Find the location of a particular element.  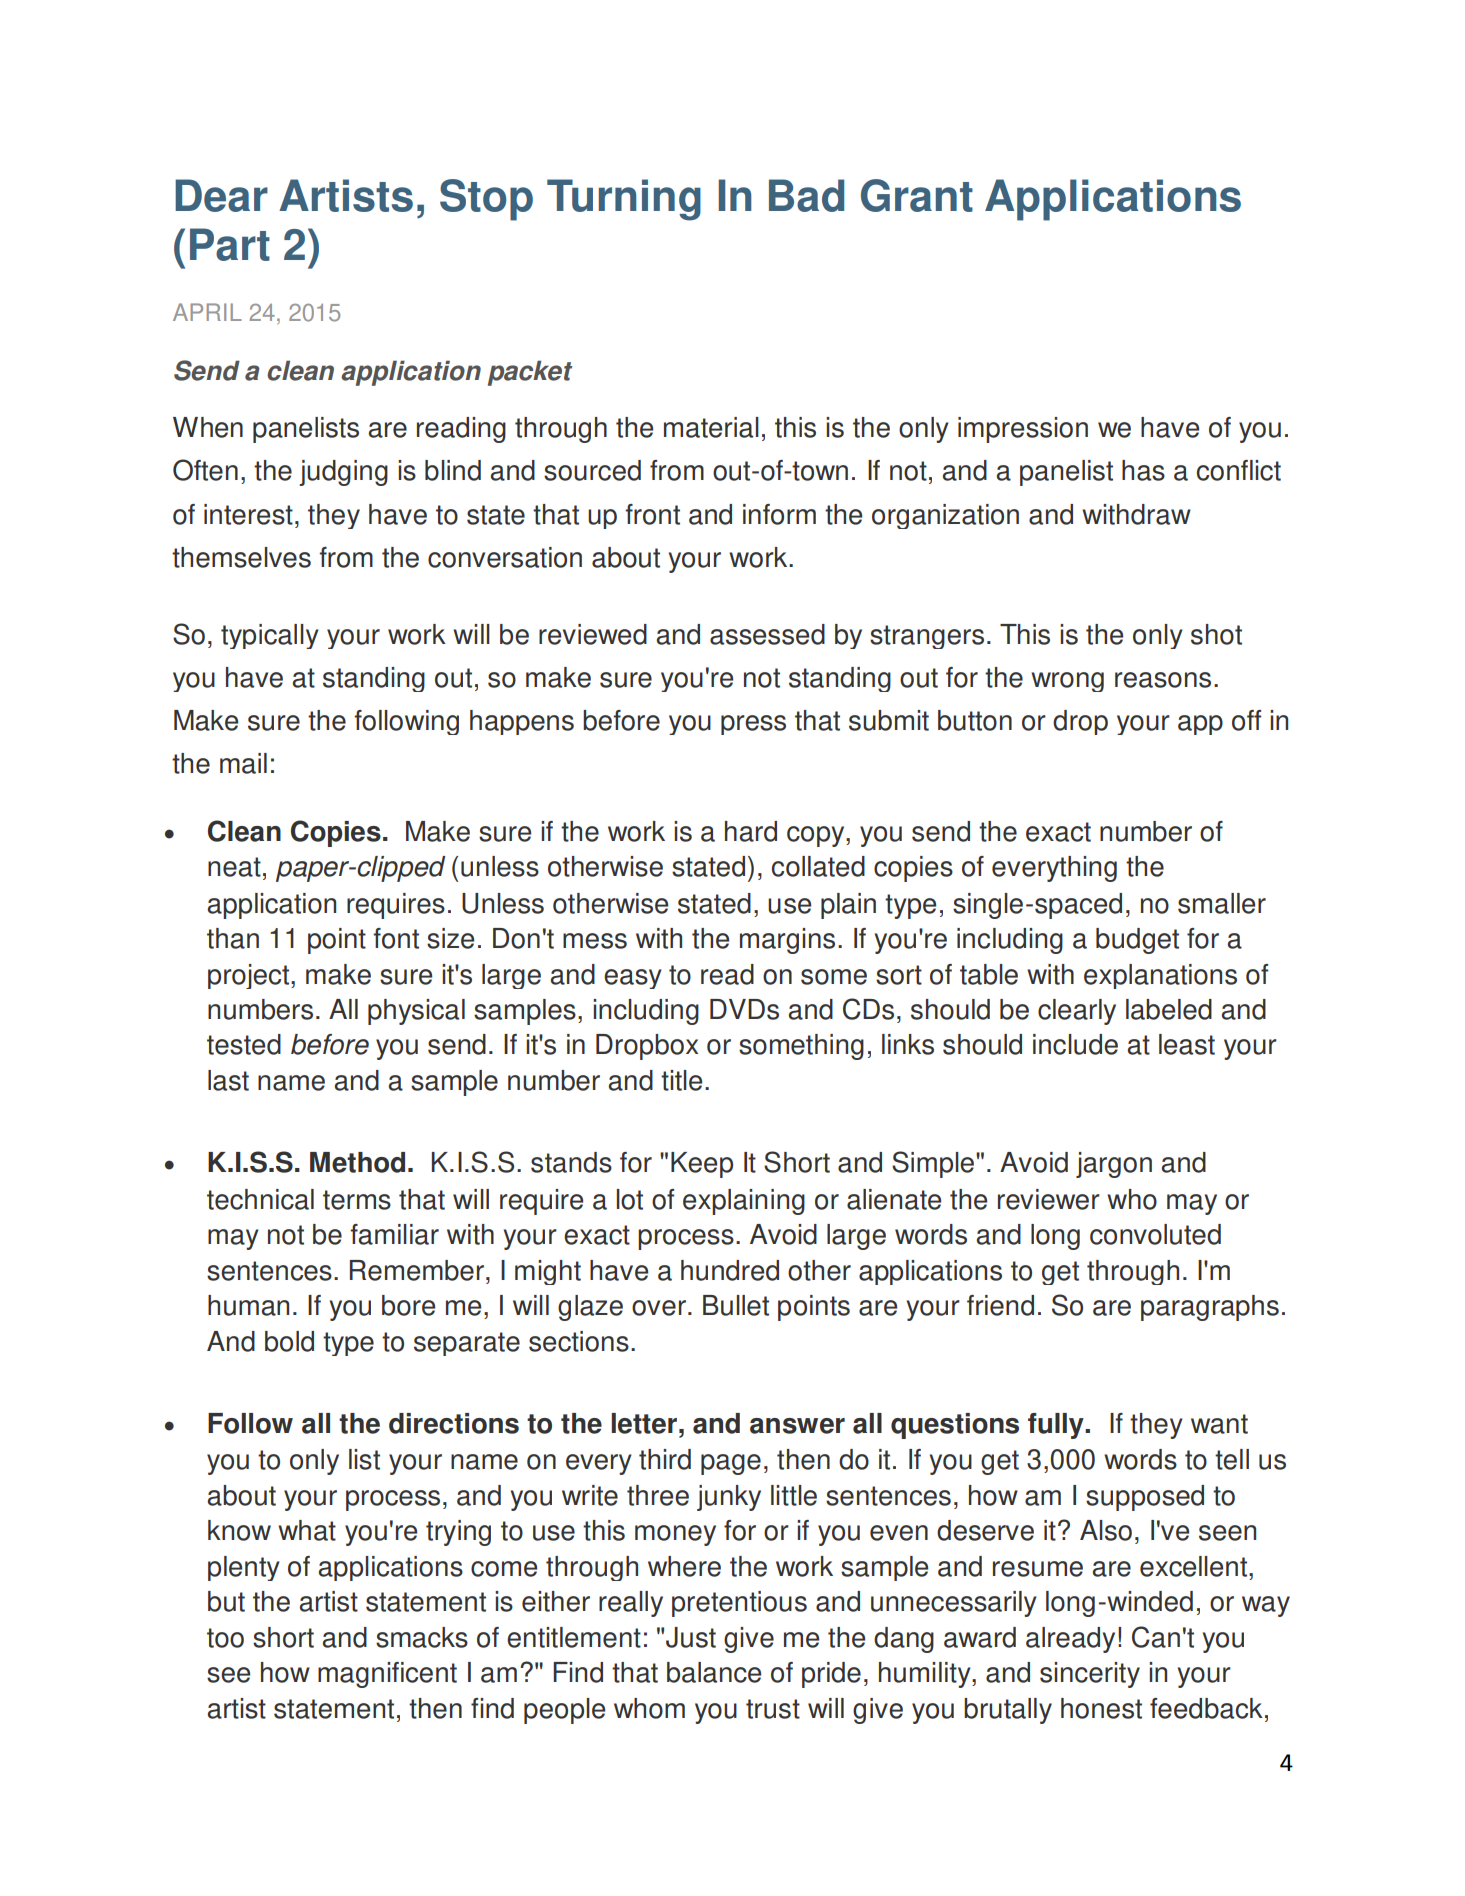

Method is located at coordinates (357, 1162).
